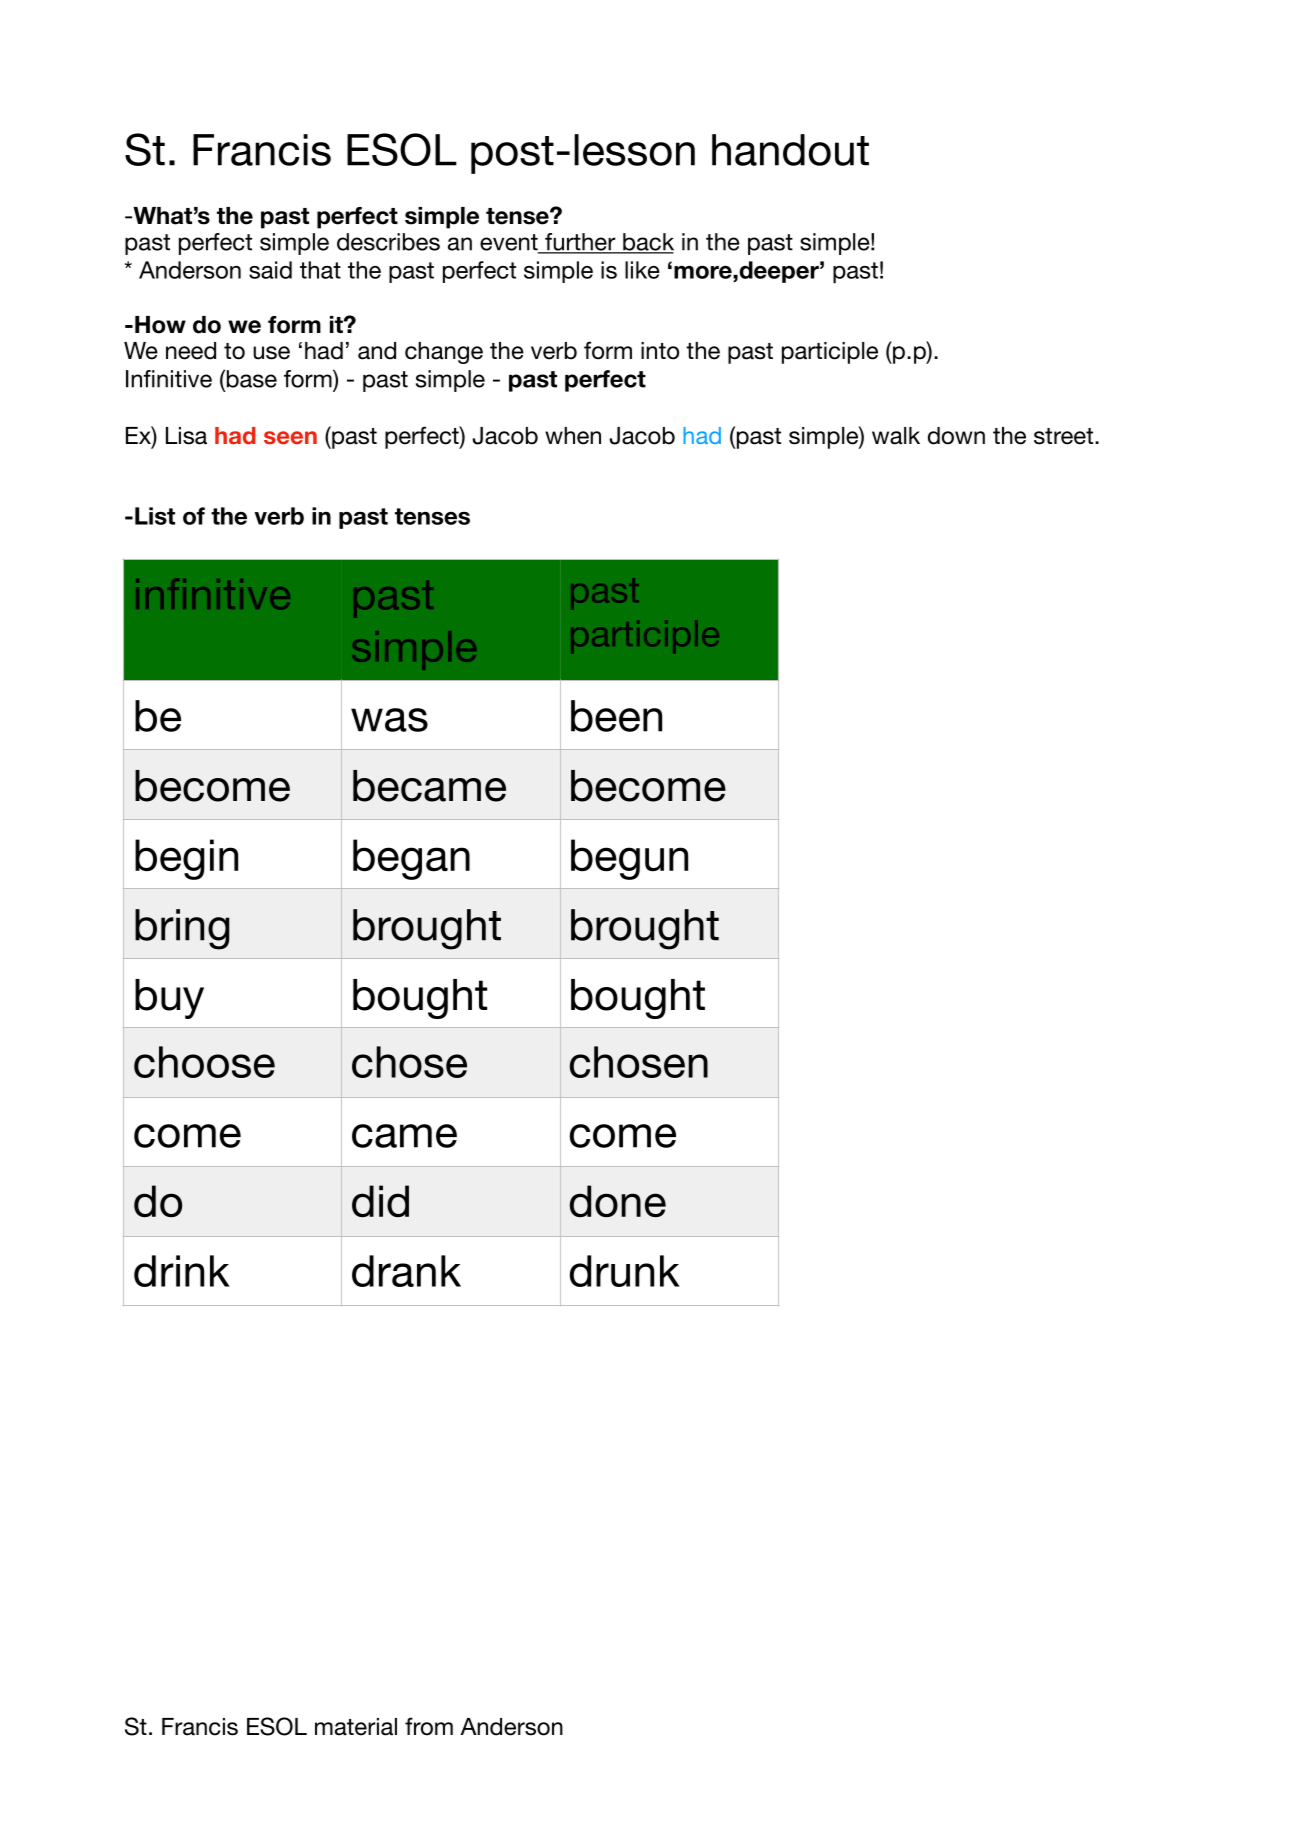 The width and height of the screenshot is (1296, 1833). What do you see at coordinates (629, 859) in the screenshot?
I see `begun` at bounding box center [629, 859].
